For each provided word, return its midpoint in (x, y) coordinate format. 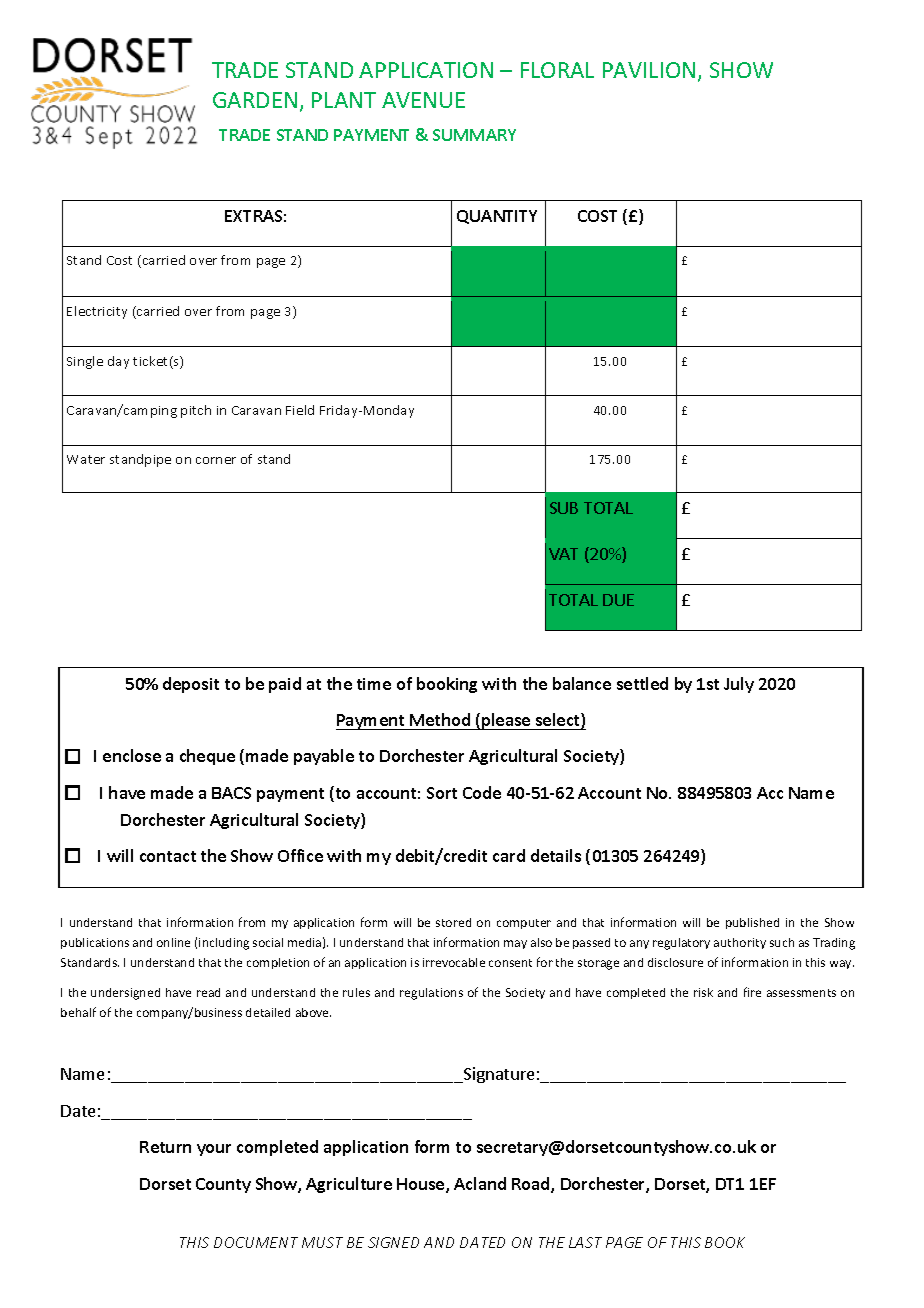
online (173, 942)
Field (300, 410)
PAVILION (649, 70)
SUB (564, 508)
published (752, 923)
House (422, 1185)
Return (165, 1147)
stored (453, 922)
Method (440, 719)
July (739, 685)
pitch (196, 411)
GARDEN (255, 100)
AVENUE (423, 100)
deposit (191, 685)
